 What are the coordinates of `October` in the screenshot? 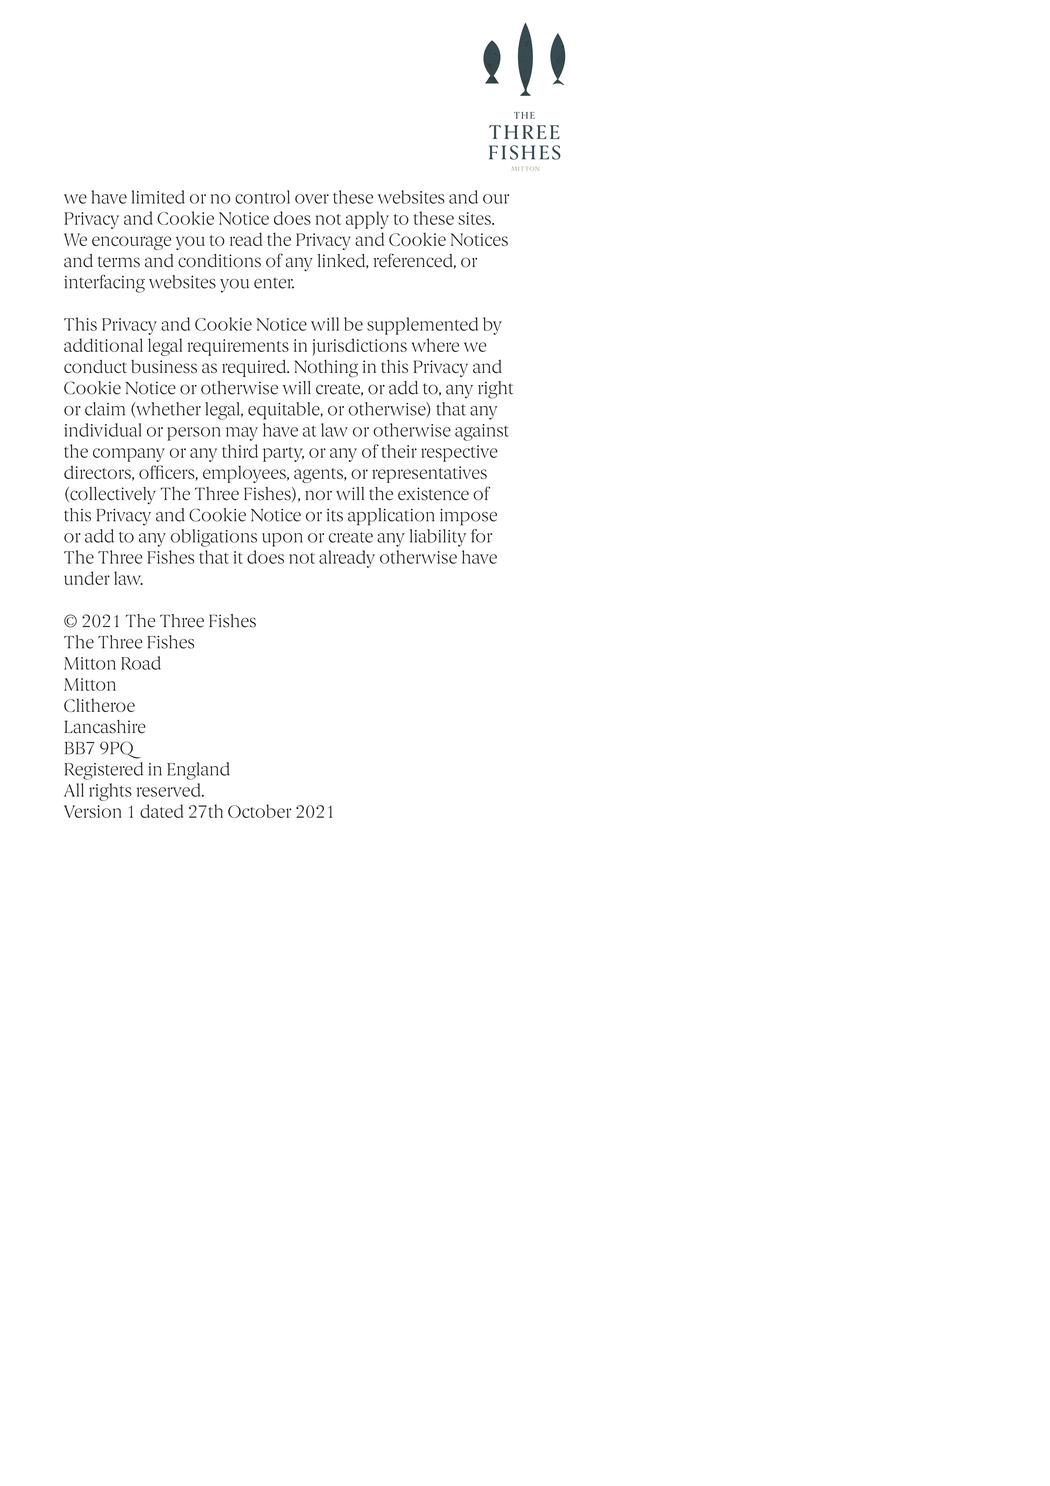 It's located at (259, 811).
